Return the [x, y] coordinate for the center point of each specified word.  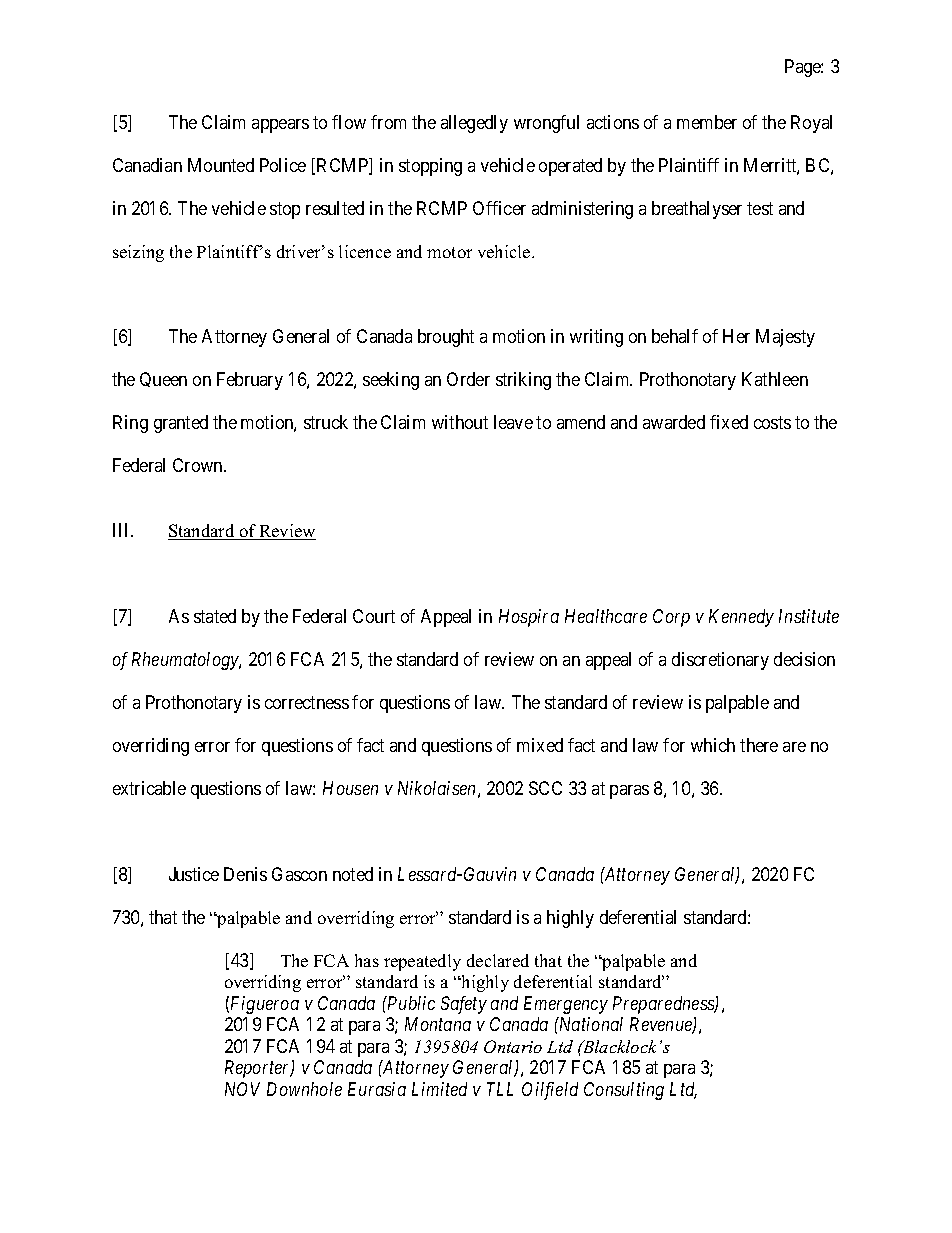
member [707, 122]
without [460, 422]
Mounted [221, 165]
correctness [307, 702]
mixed [540, 745]
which [713, 745]
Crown [199, 465]
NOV [242, 1089]
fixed [729, 422]
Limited [439, 1089]
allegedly [474, 124]
